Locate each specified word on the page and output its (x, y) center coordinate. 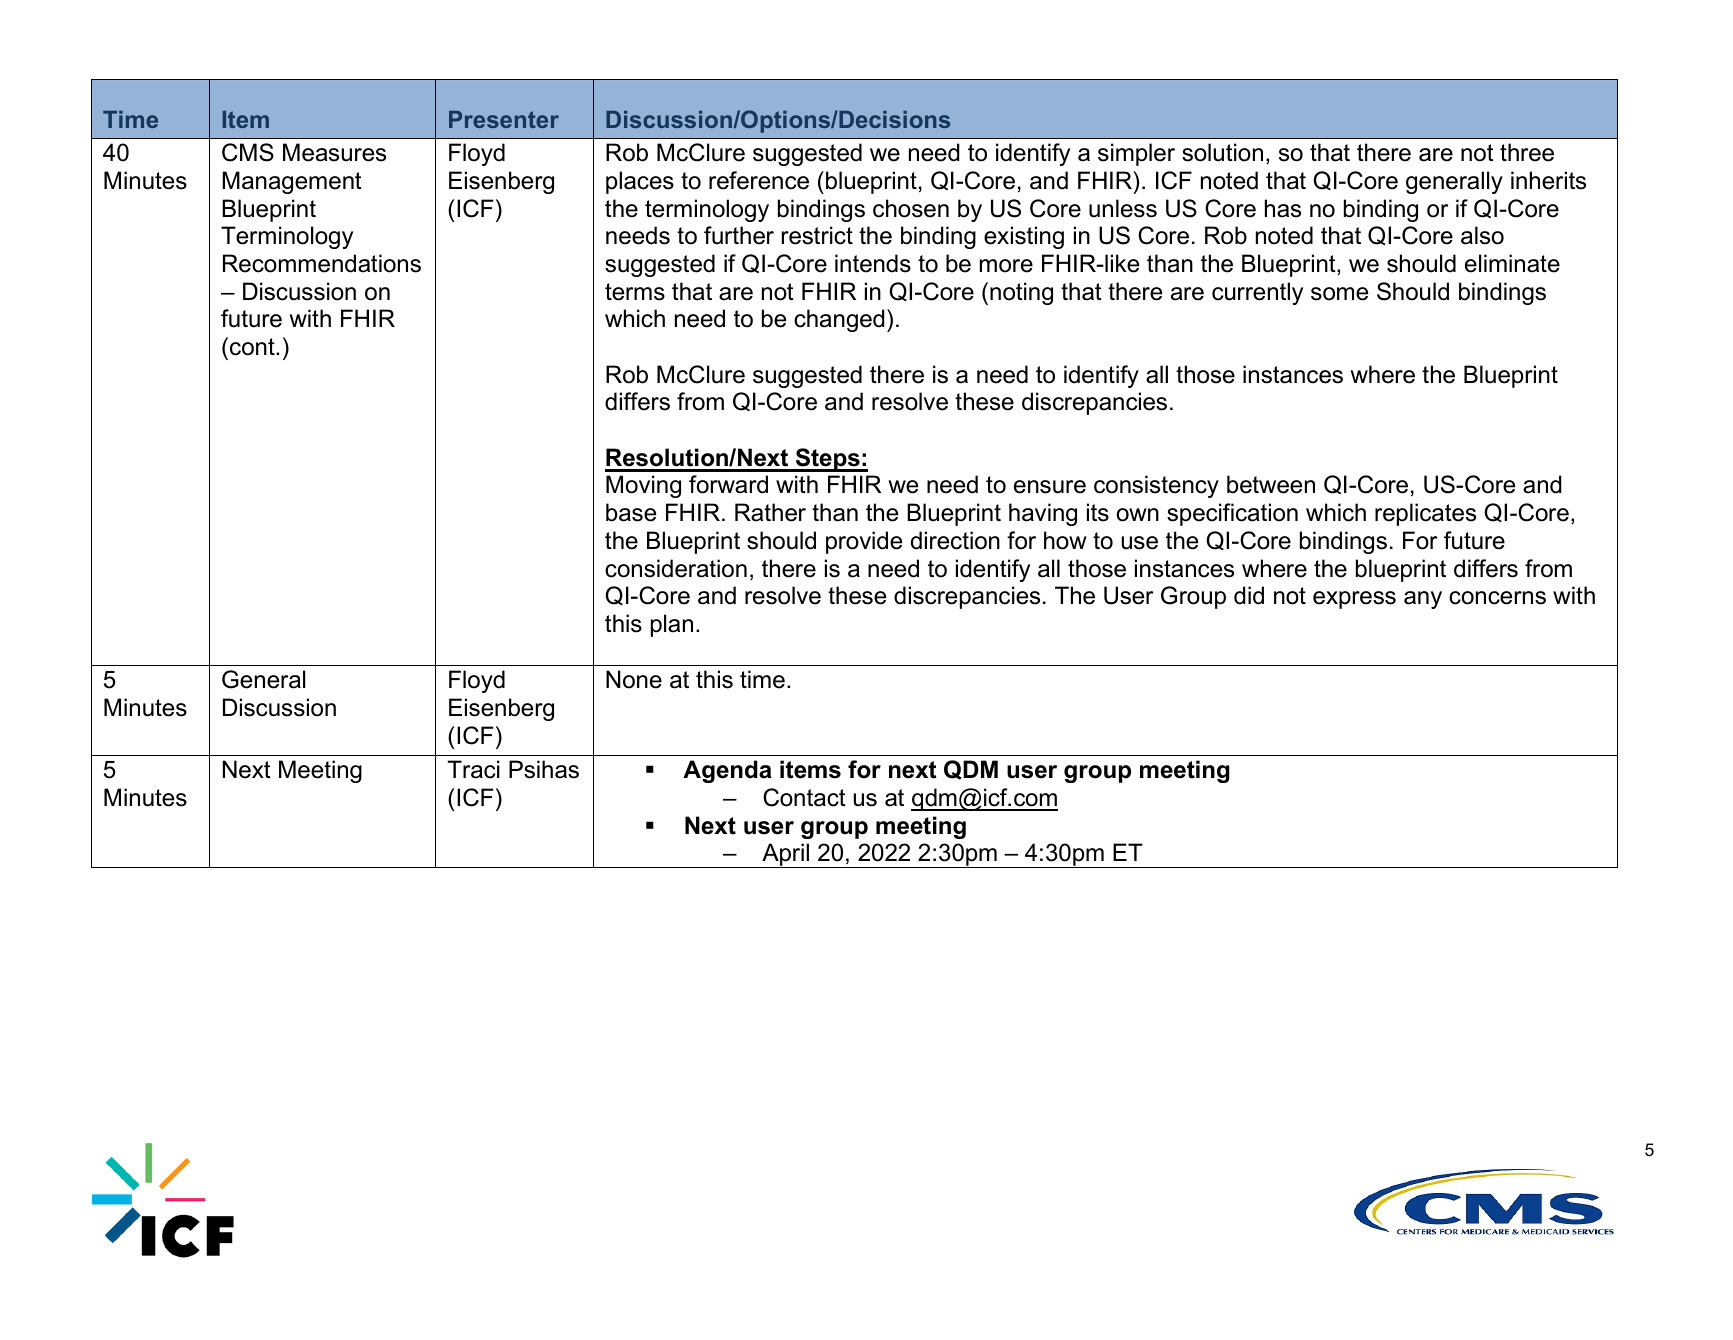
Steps (827, 460)
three (1527, 152)
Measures (334, 152)
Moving (643, 486)
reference (759, 180)
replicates (1425, 514)
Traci (474, 769)
